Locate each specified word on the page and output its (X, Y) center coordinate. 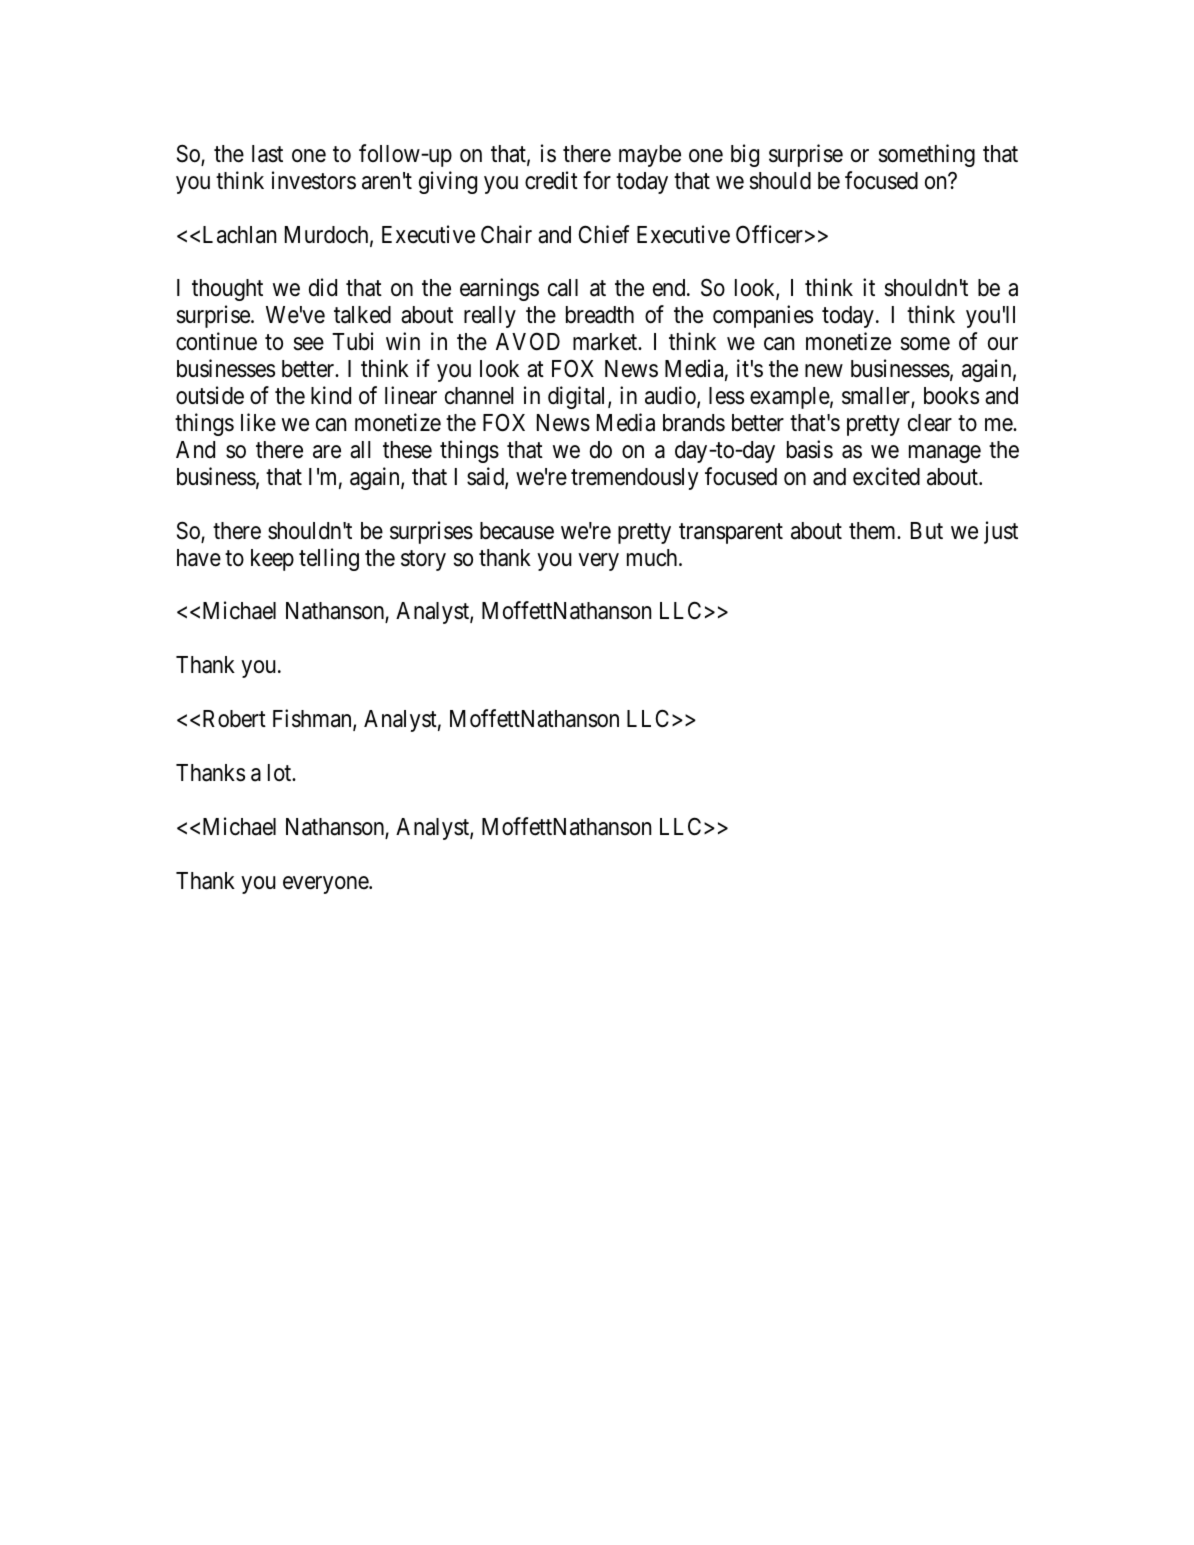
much (653, 558)
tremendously (635, 479)
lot (281, 773)
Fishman (313, 719)
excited (886, 476)
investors (314, 180)
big (745, 155)
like (258, 422)
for (597, 180)
